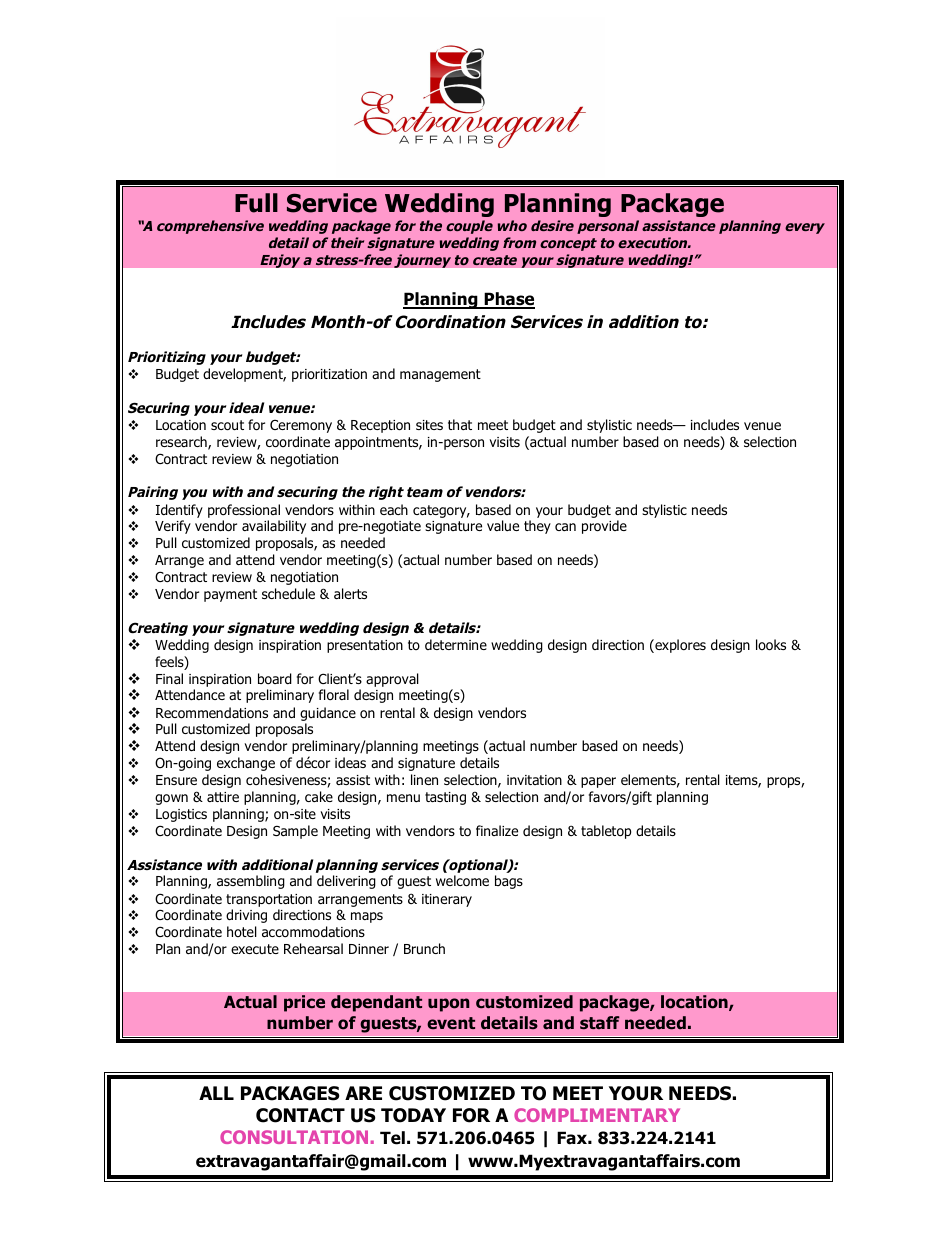  What do you see at coordinates (251, 882) in the screenshot?
I see `assembling` at bounding box center [251, 882].
